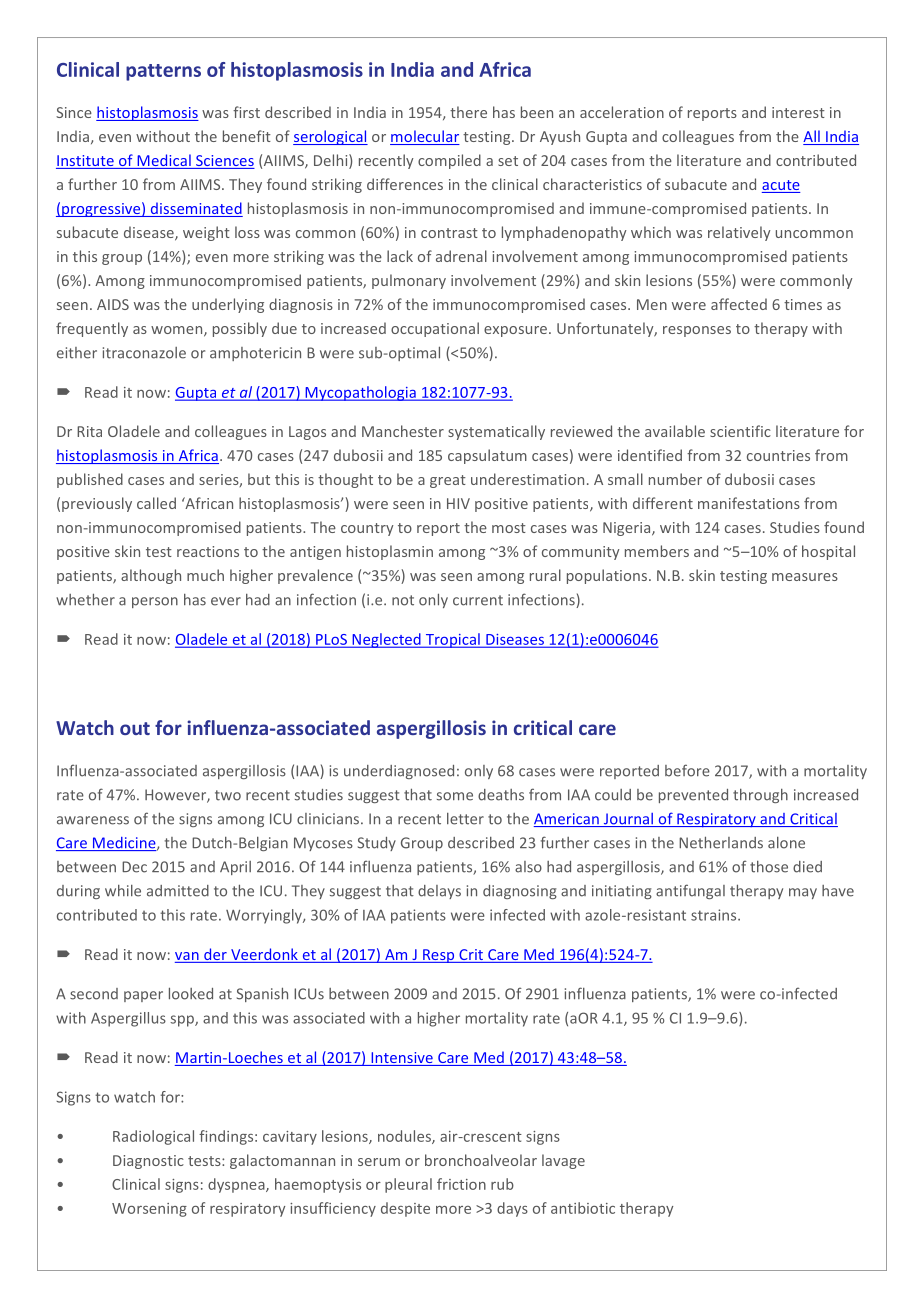 The height and width of the document is (1308, 924). I want to click on letter, so click(465, 819).
